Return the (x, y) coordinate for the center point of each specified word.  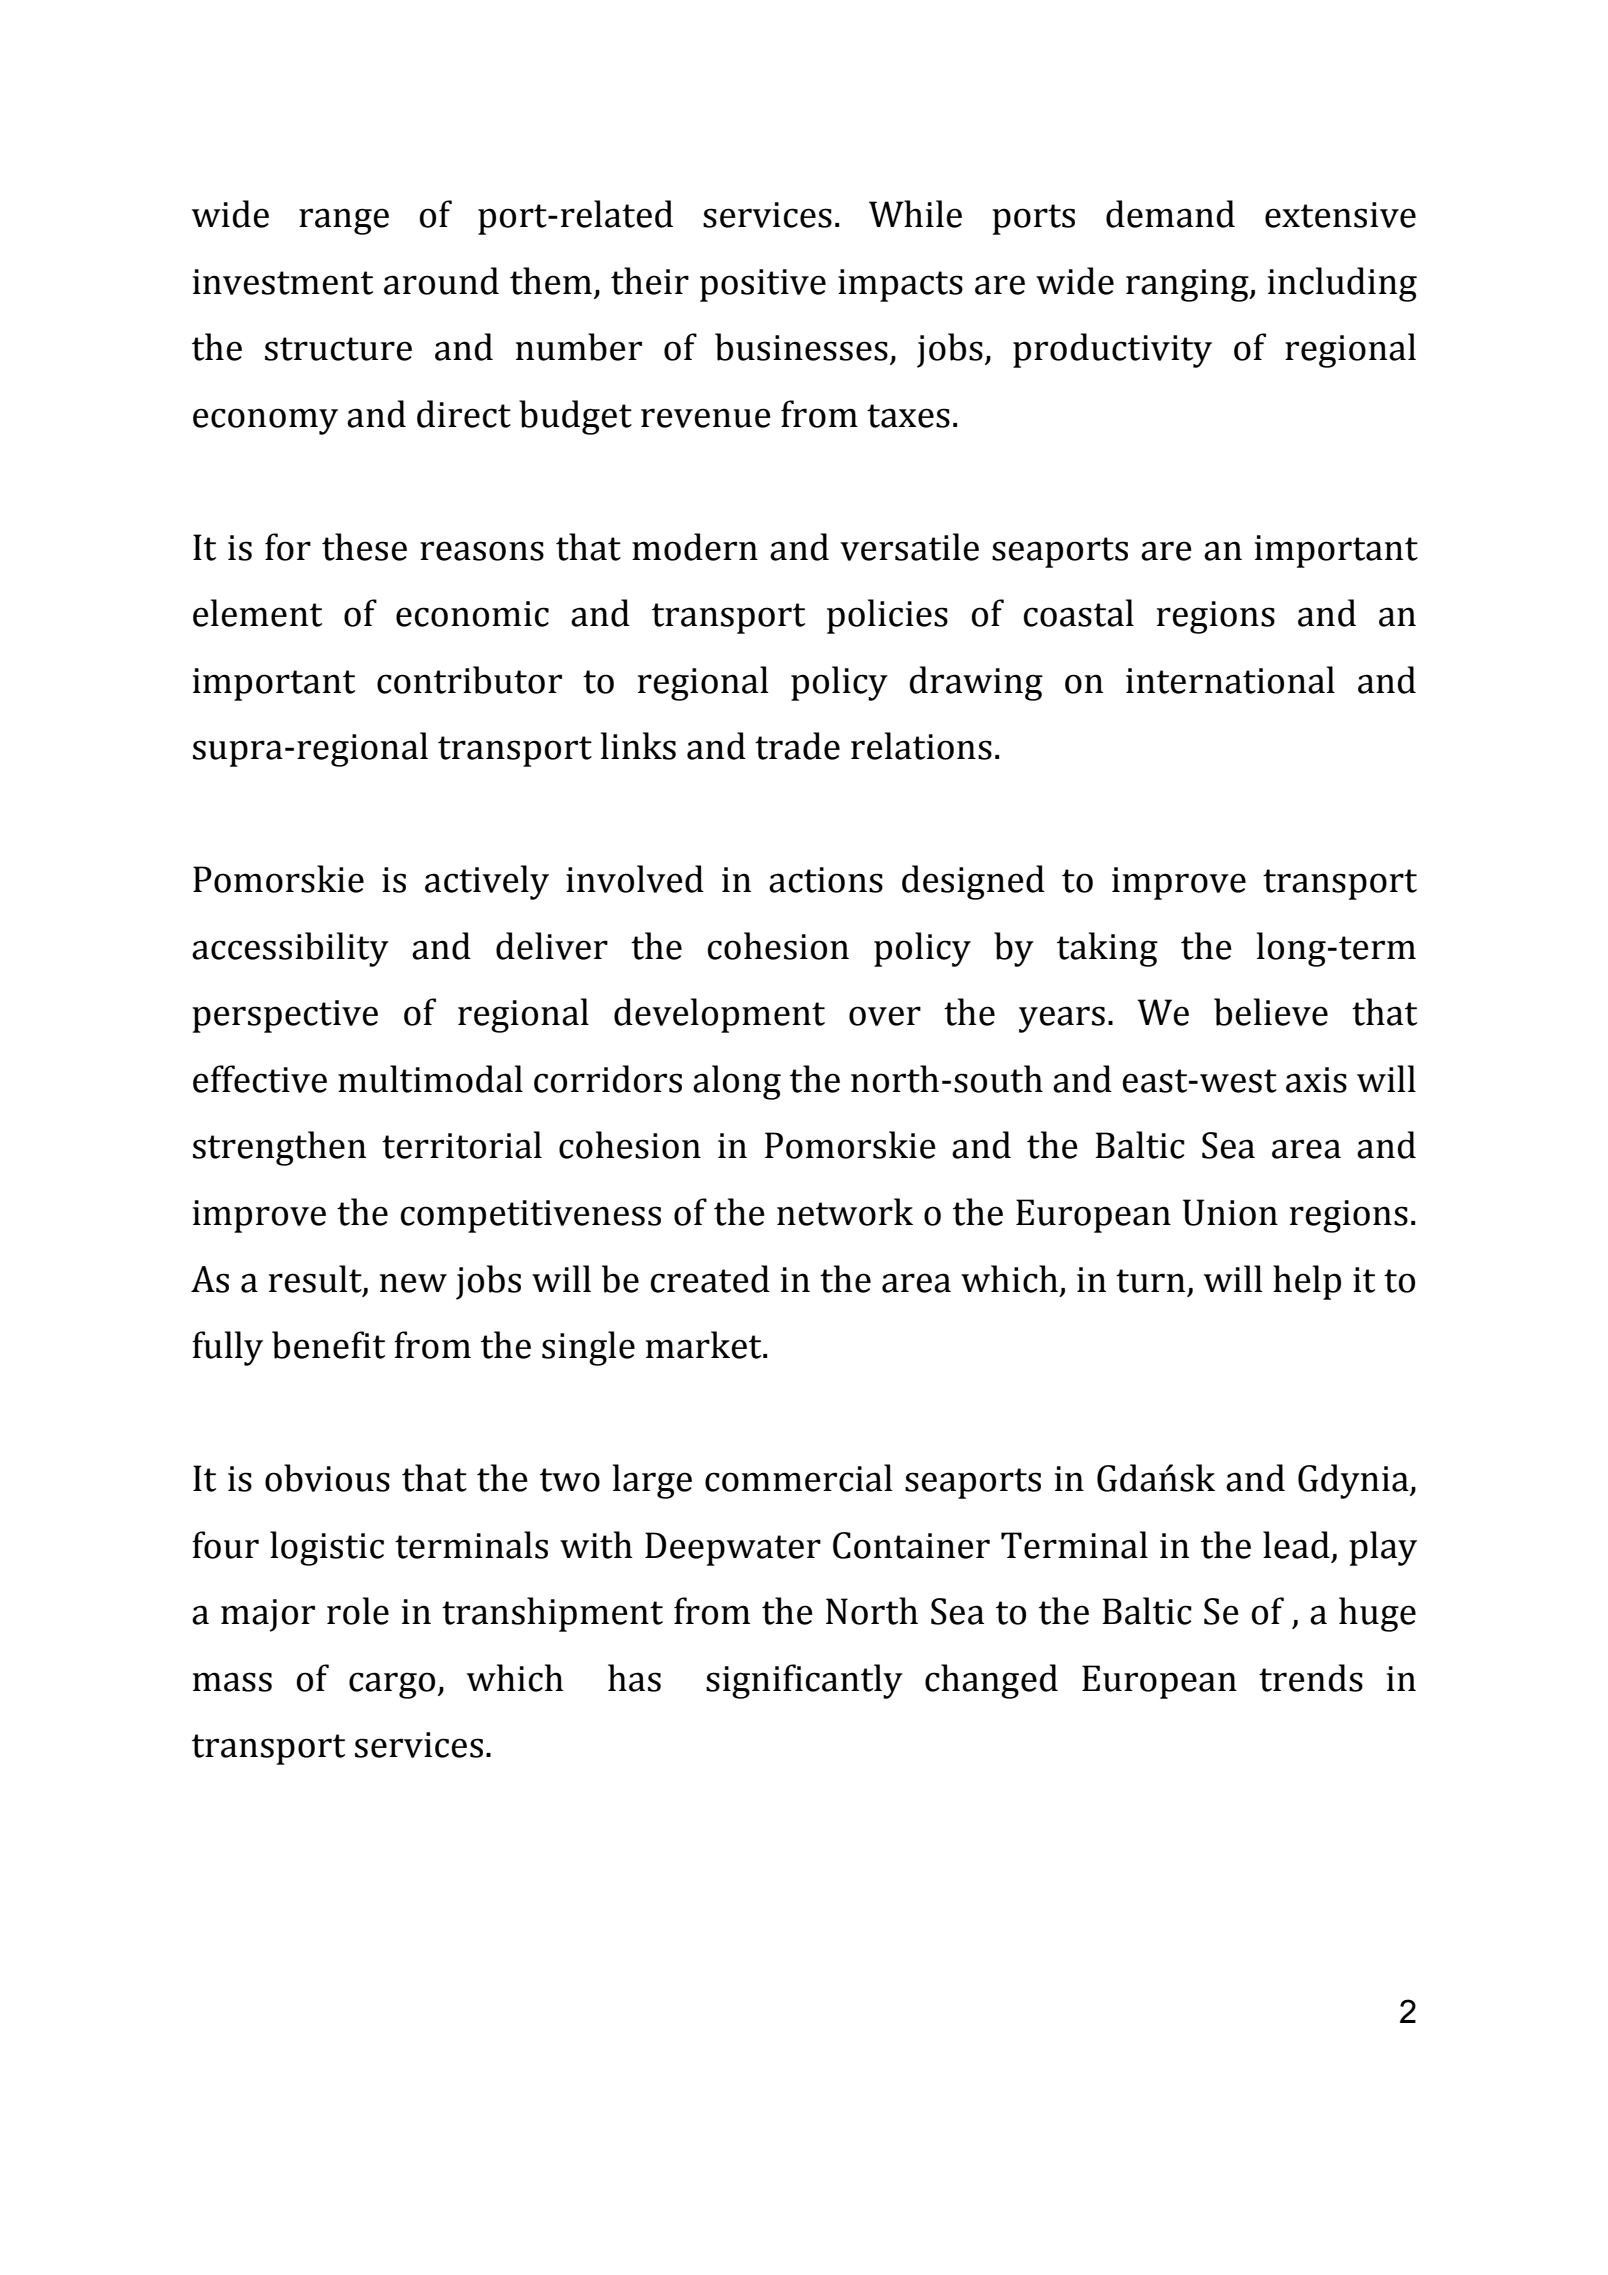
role (358, 1611)
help (1307, 1282)
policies (887, 616)
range (344, 221)
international (1230, 680)
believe (1271, 1012)
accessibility (290, 949)
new (413, 1283)
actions (826, 880)
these (364, 547)
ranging (1188, 285)
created (710, 1279)
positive (763, 285)
